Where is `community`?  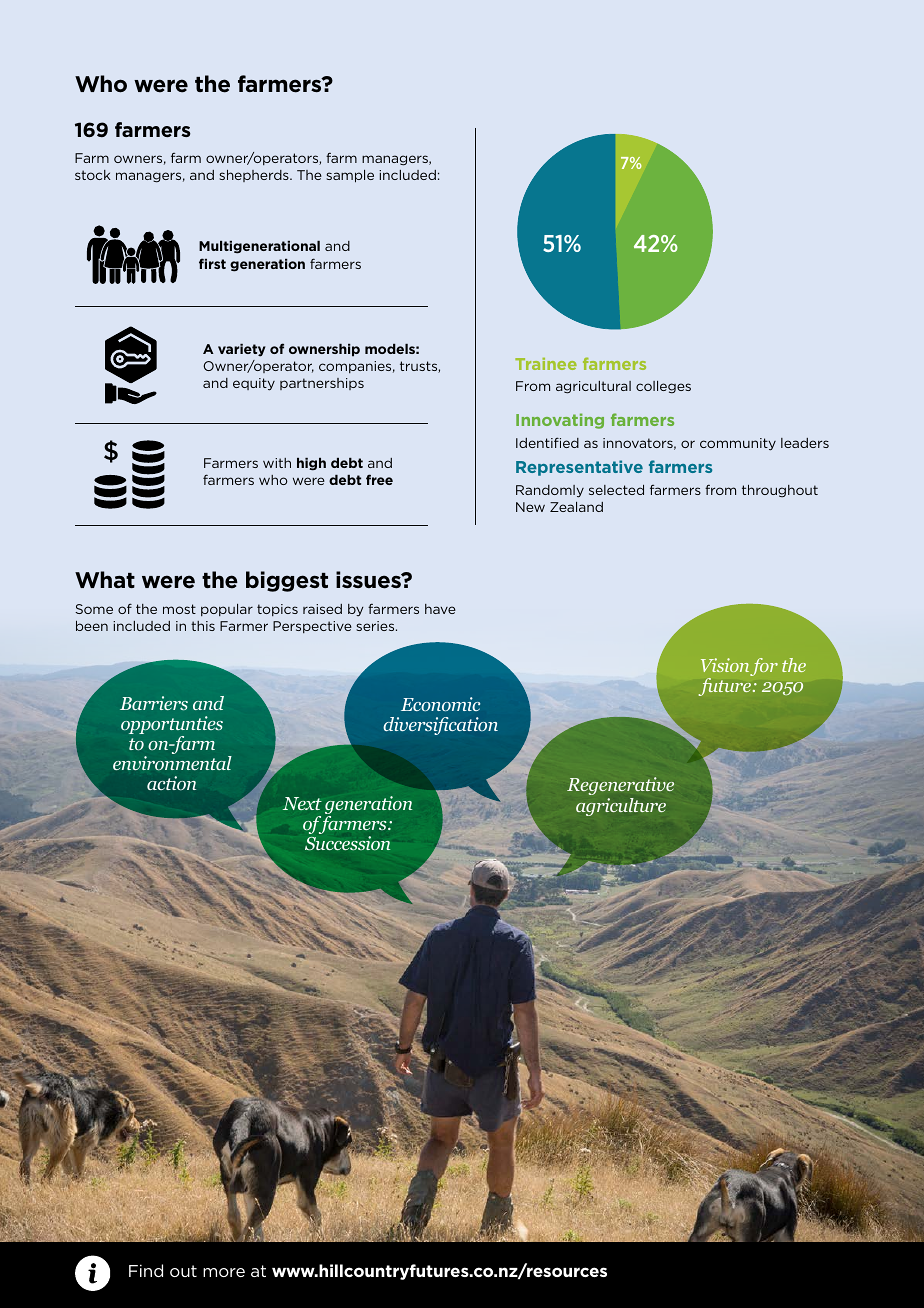
community is located at coordinates (738, 444).
